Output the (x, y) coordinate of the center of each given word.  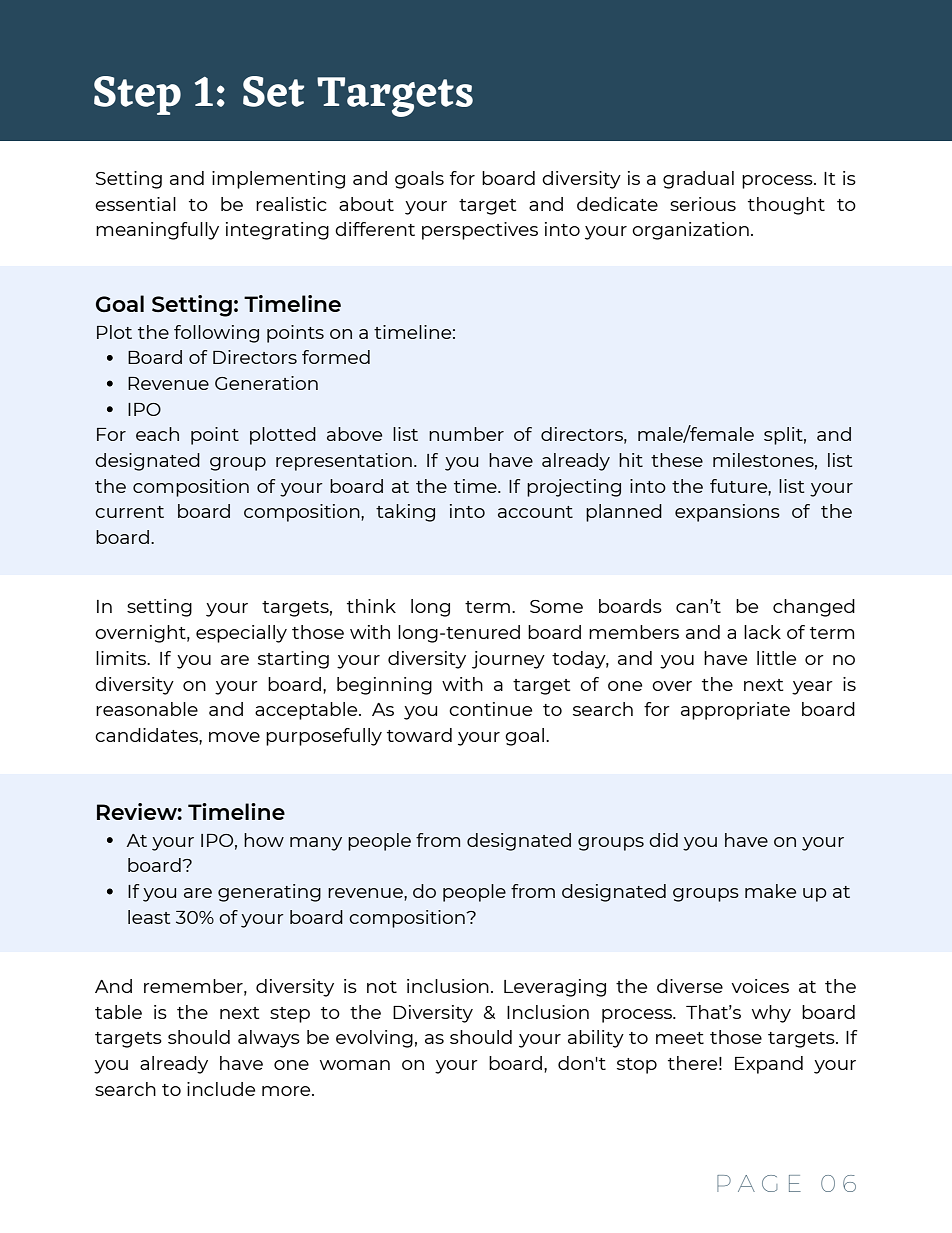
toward (419, 735)
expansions (727, 513)
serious (703, 204)
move (234, 737)
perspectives (480, 231)
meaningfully (157, 231)
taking (405, 513)
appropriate (735, 711)
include (221, 1089)
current (129, 512)
